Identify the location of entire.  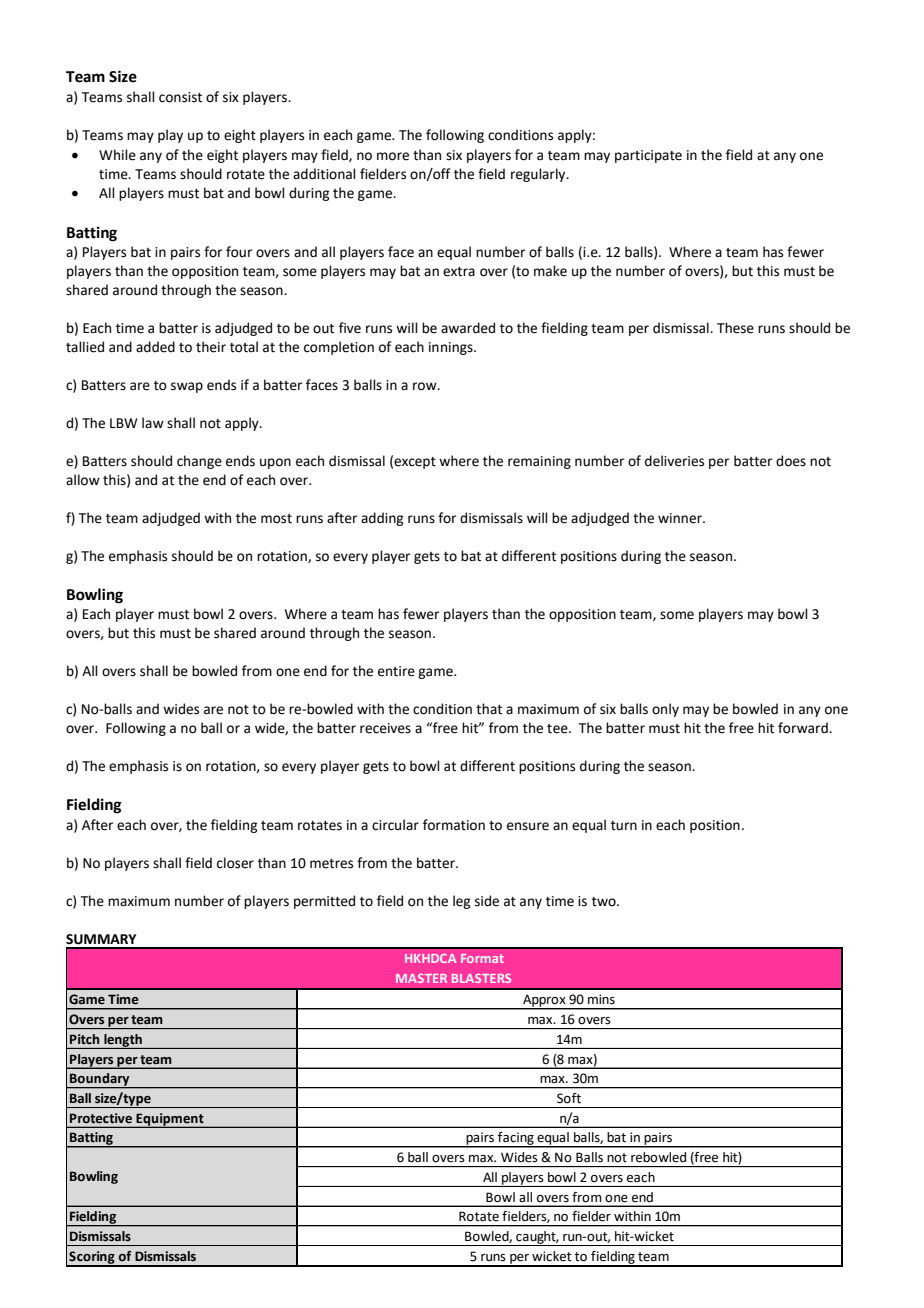
(396, 671).
